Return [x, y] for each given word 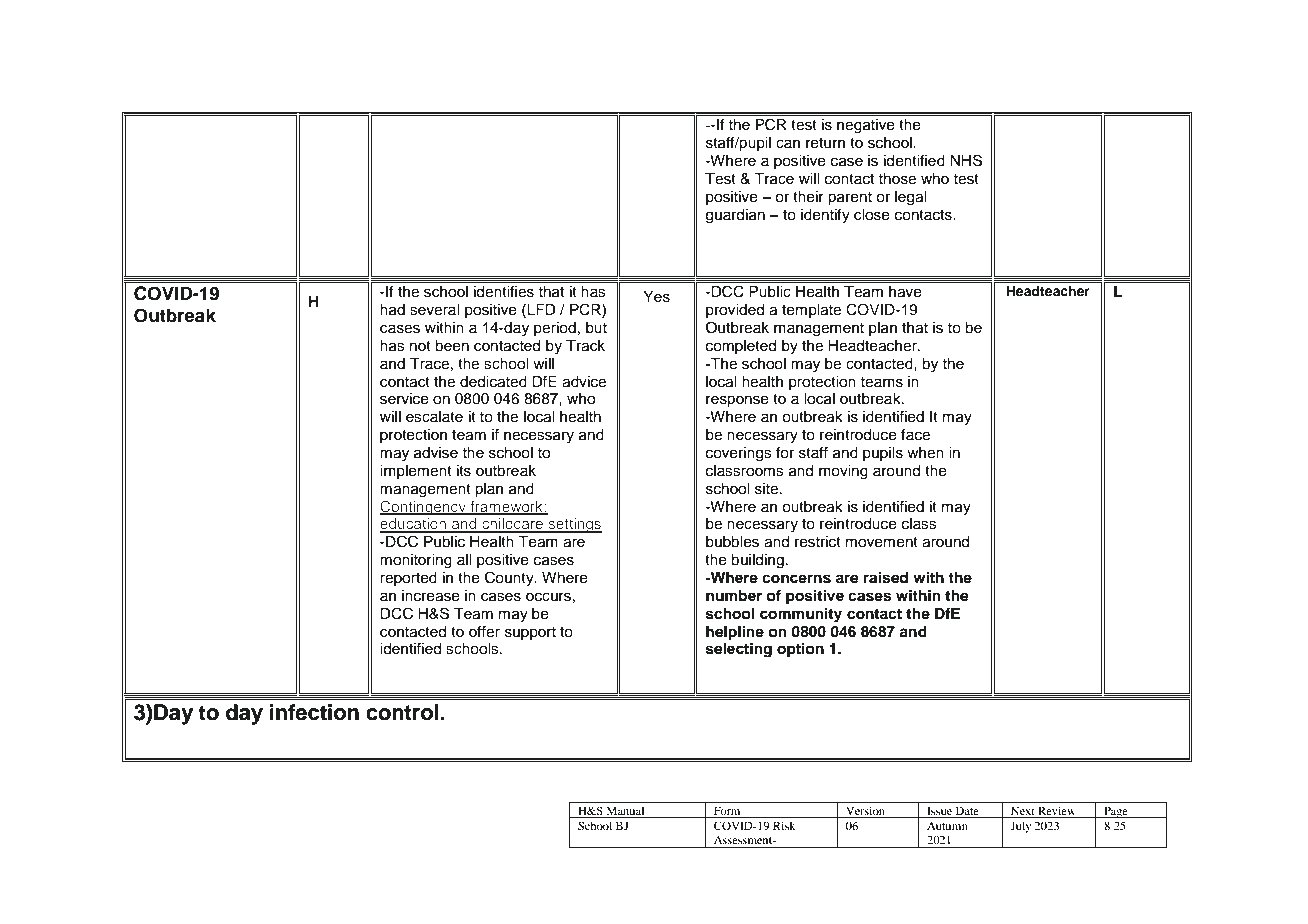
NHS [966, 160]
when [925, 453]
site [768, 489]
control [403, 712]
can [788, 144]
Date [967, 812]
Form [727, 812]
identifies [504, 291]
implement [416, 472]
